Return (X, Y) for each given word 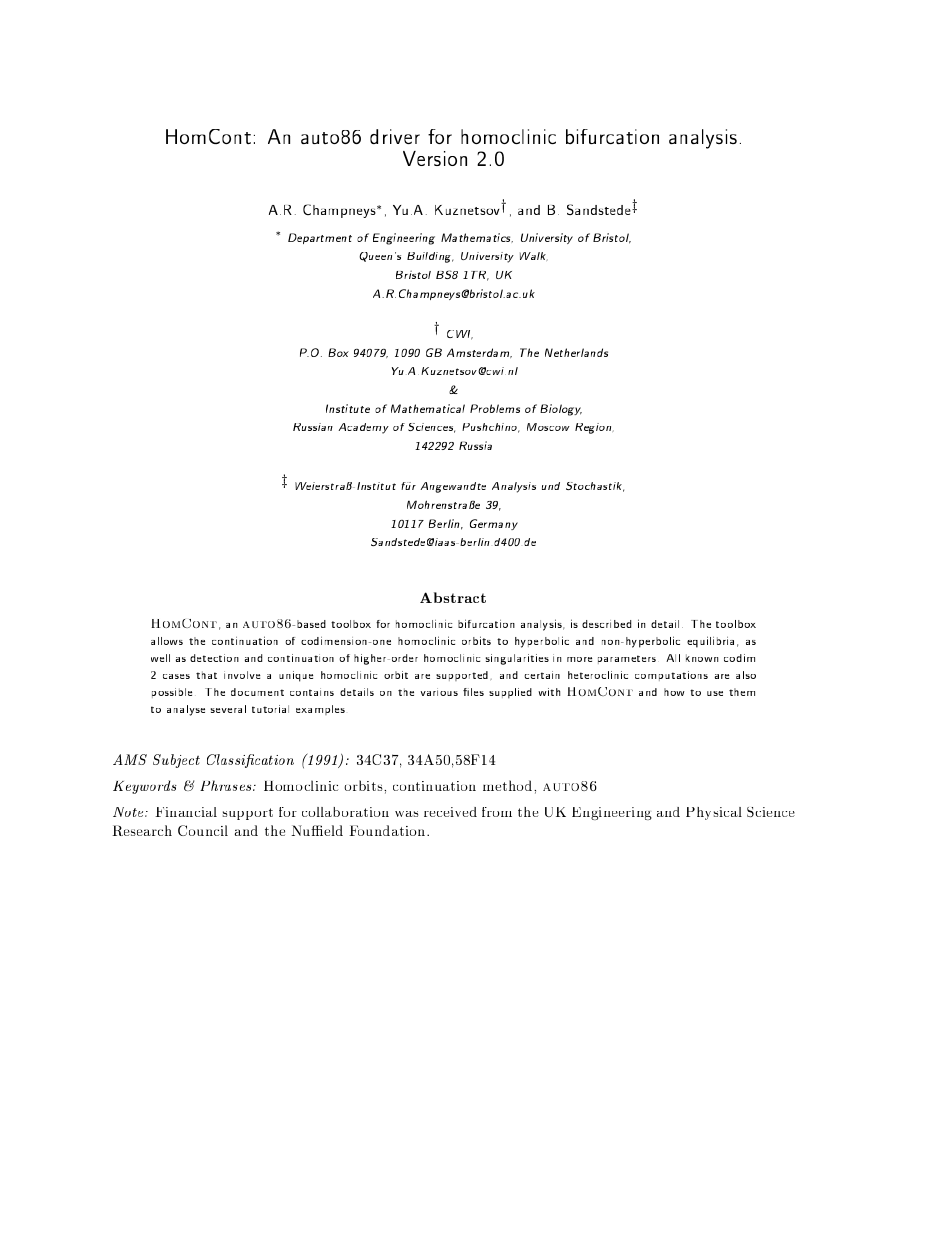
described (606, 624)
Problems (495, 408)
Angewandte (453, 487)
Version (435, 158)
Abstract (453, 597)
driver (395, 136)
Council (203, 830)
